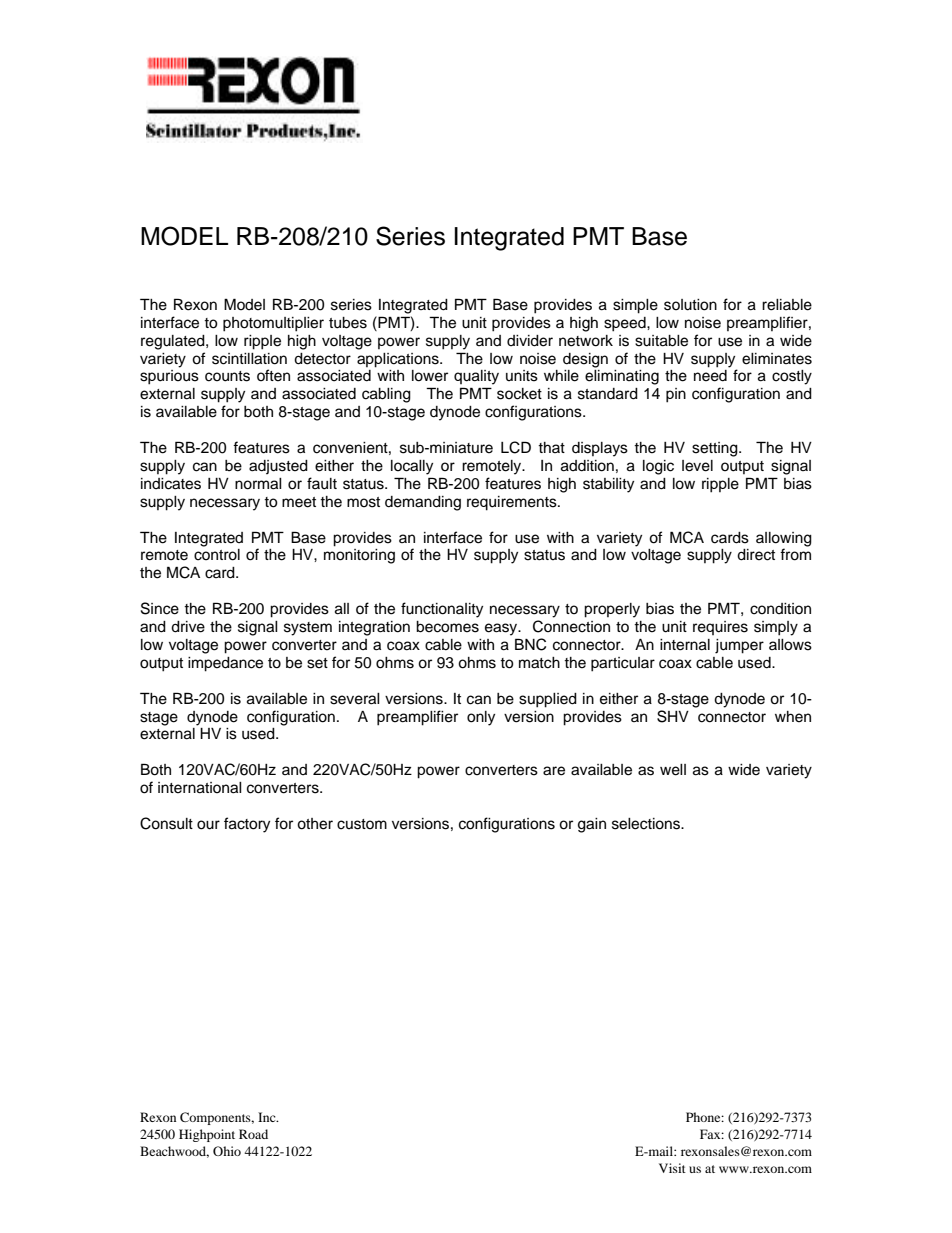 The height and width of the document is (1233, 952). I want to click on only, so click(481, 718).
